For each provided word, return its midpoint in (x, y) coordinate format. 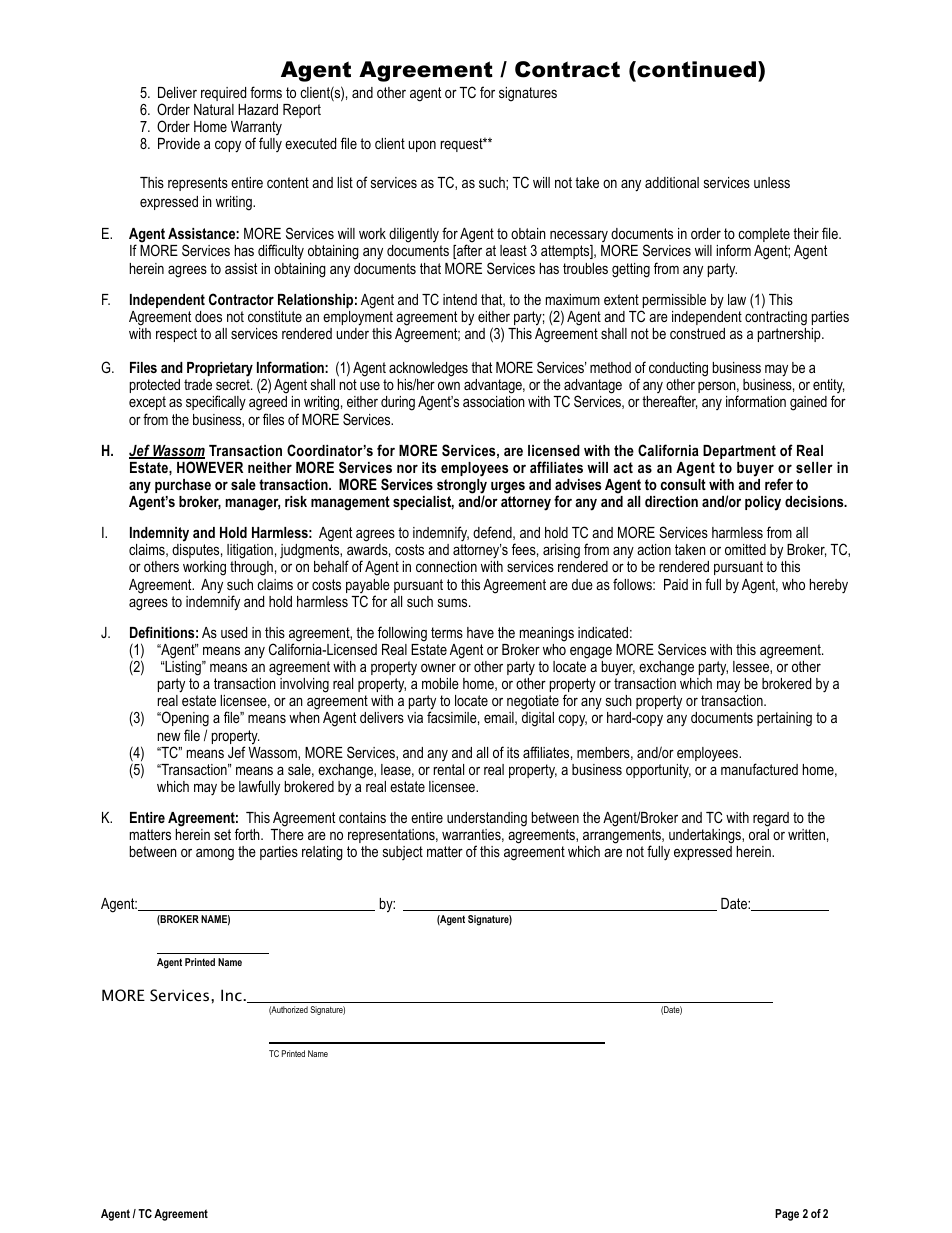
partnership (790, 335)
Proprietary (220, 369)
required (223, 94)
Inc (232, 995)
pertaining (784, 719)
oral (759, 834)
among (215, 854)
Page (787, 1215)
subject (403, 853)
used (234, 632)
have (480, 632)
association (494, 401)
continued (697, 71)
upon (422, 146)
